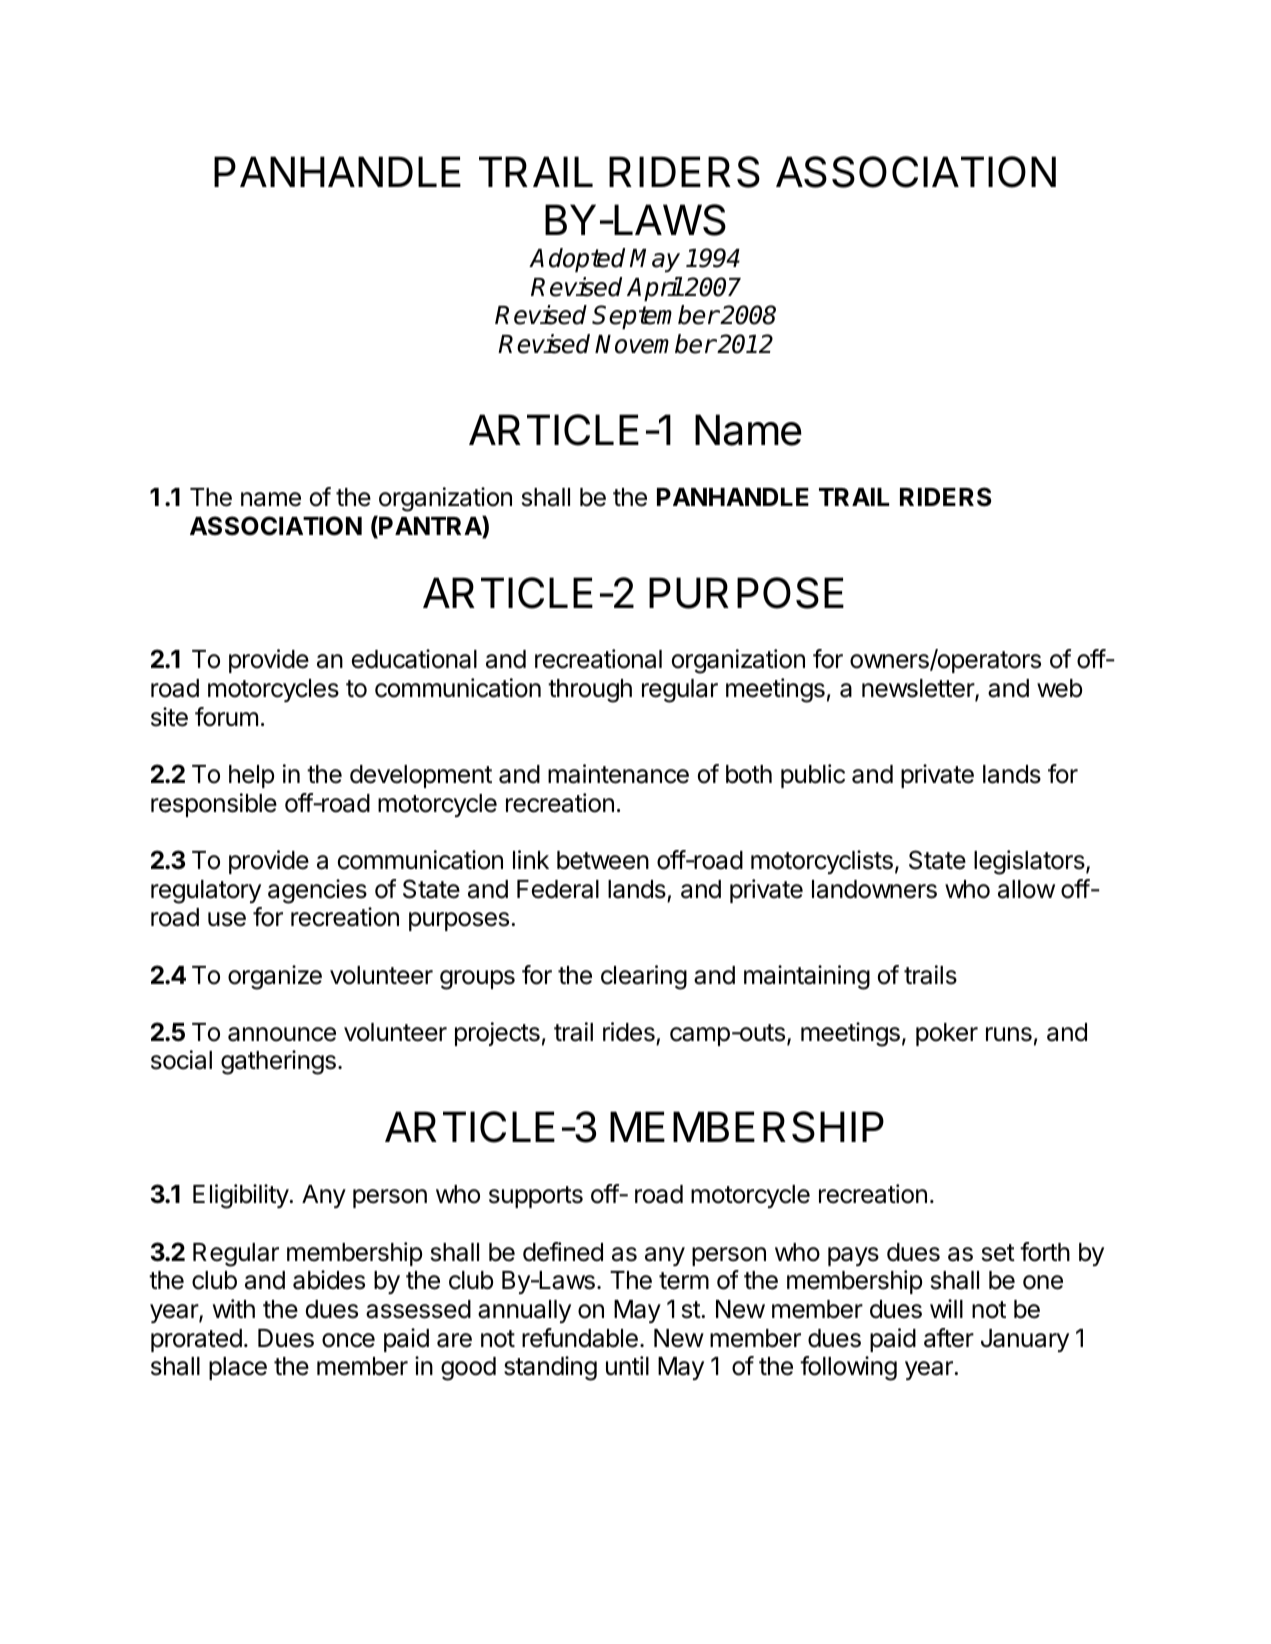 This image has height=1644, width=1271. I want to click on newsletter, so click(919, 689).
